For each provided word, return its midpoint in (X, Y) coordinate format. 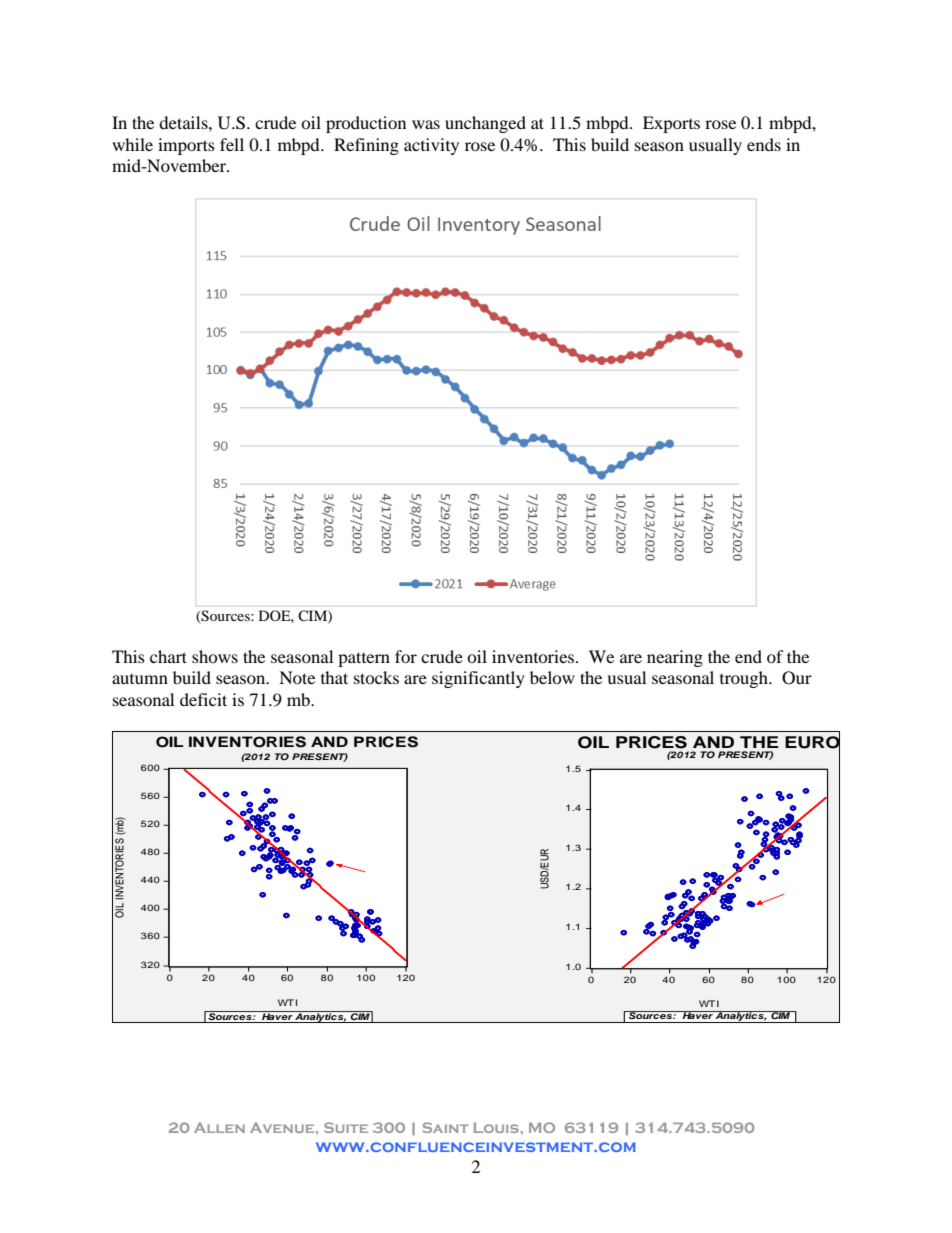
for (406, 656)
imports (186, 146)
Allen (219, 1128)
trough (745, 679)
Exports (671, 124)
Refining (366, 146)
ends (764, 144)
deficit (203, 699)
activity (431, 146)
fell (232, 144)
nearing (675, 658)
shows (215, 656)
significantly (478, 679)
